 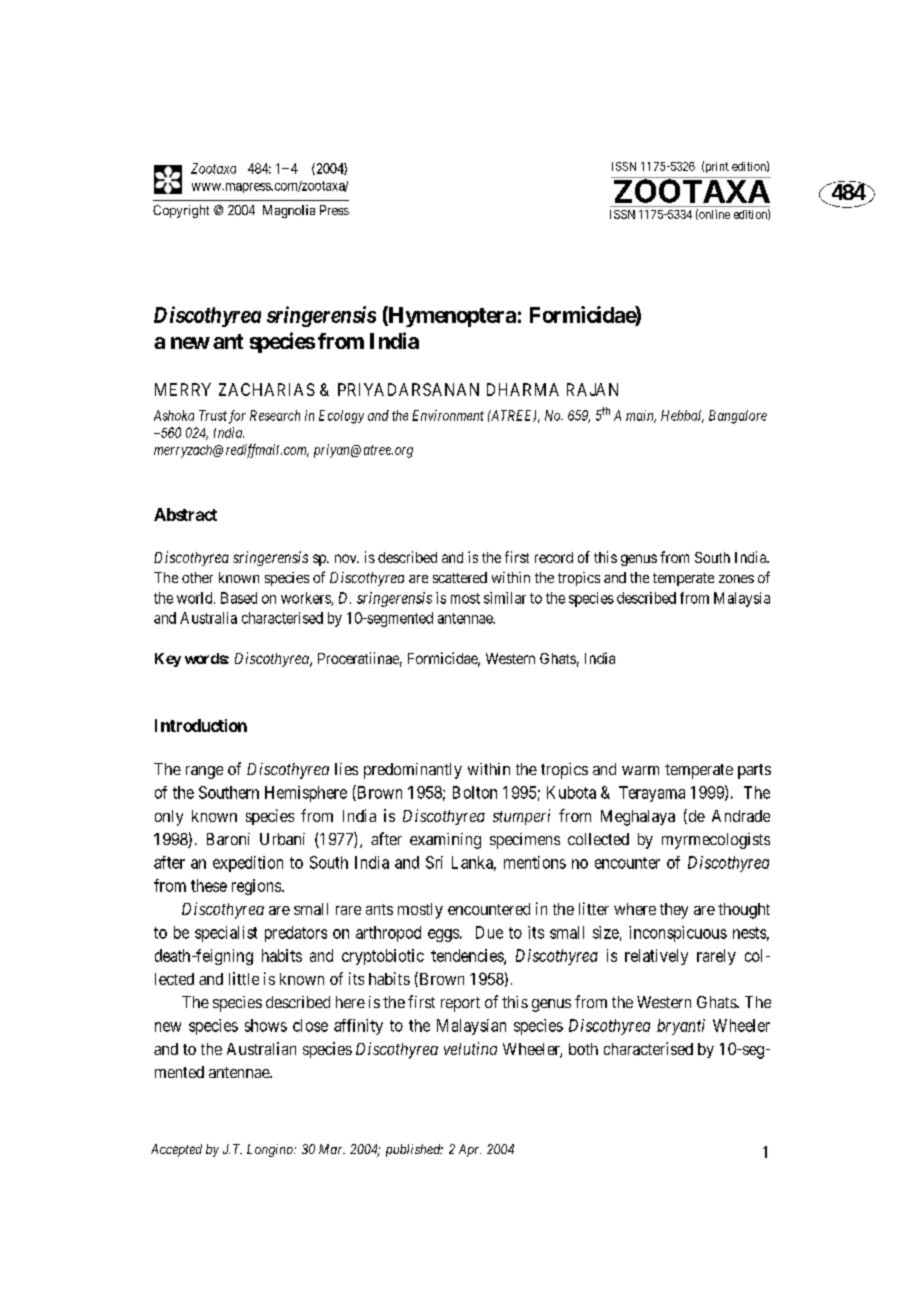 What do you see at coordinates (640, 770) in the screenshot?
I see `warm` at bounding box center [640, 770].
